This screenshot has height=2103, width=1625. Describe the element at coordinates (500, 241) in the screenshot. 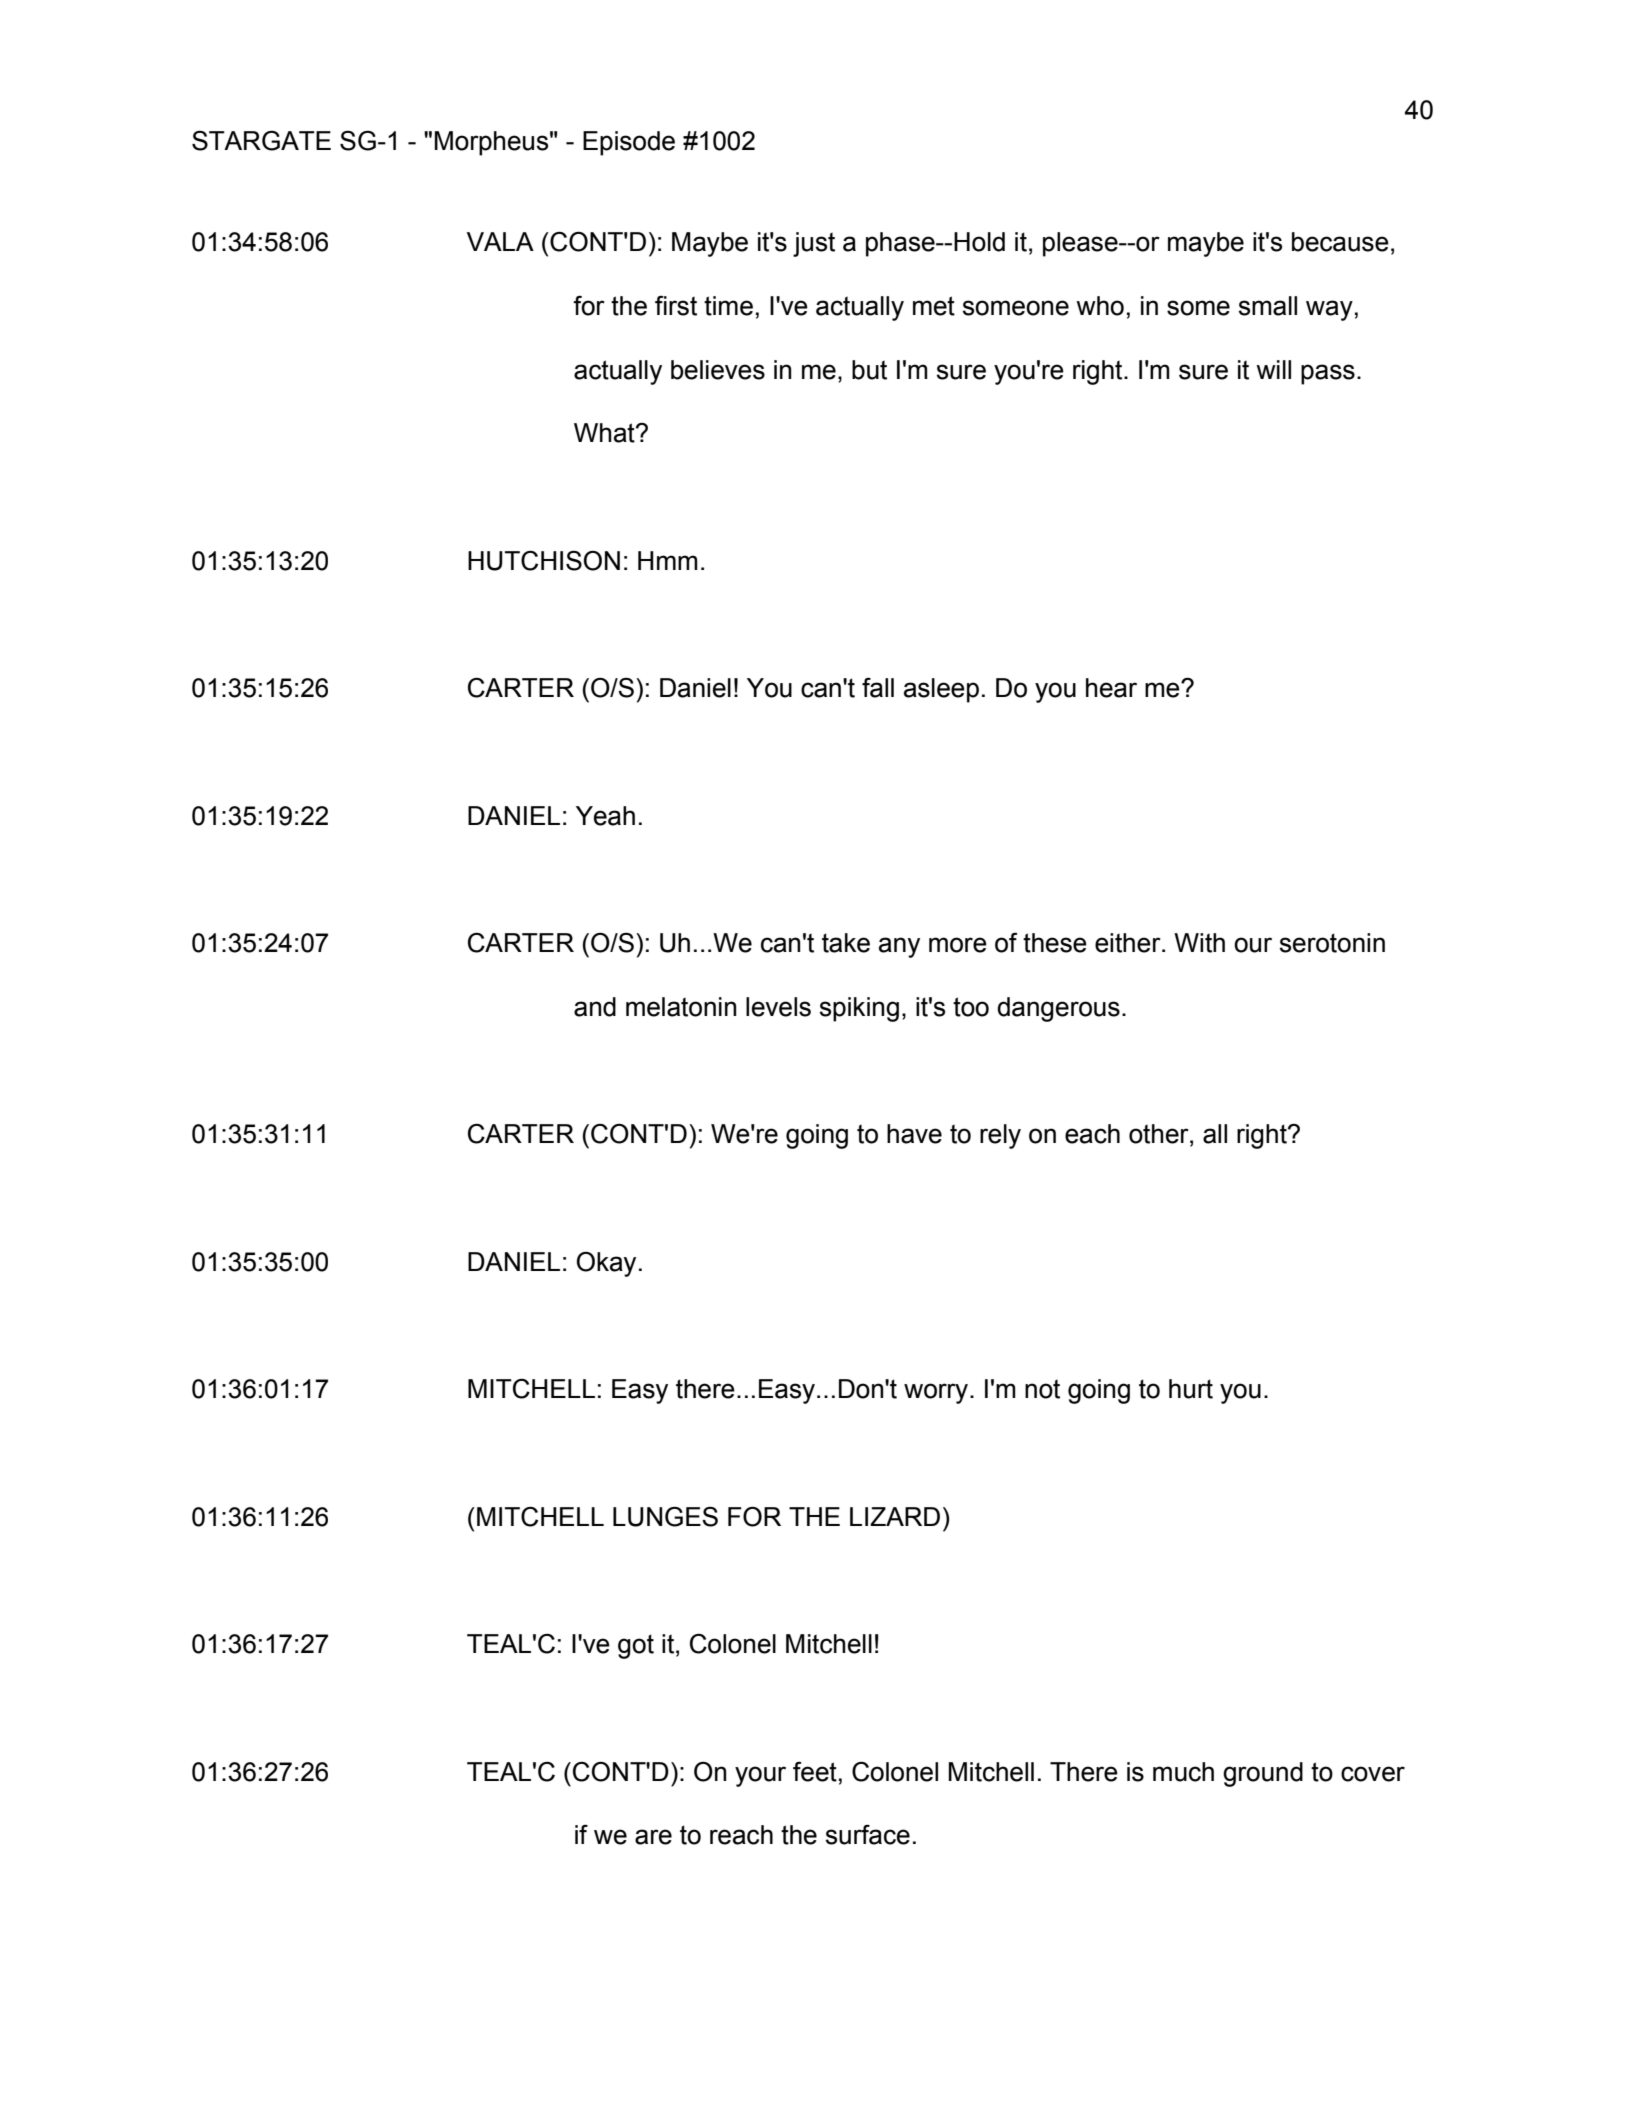

I see `VALA` at that location.
